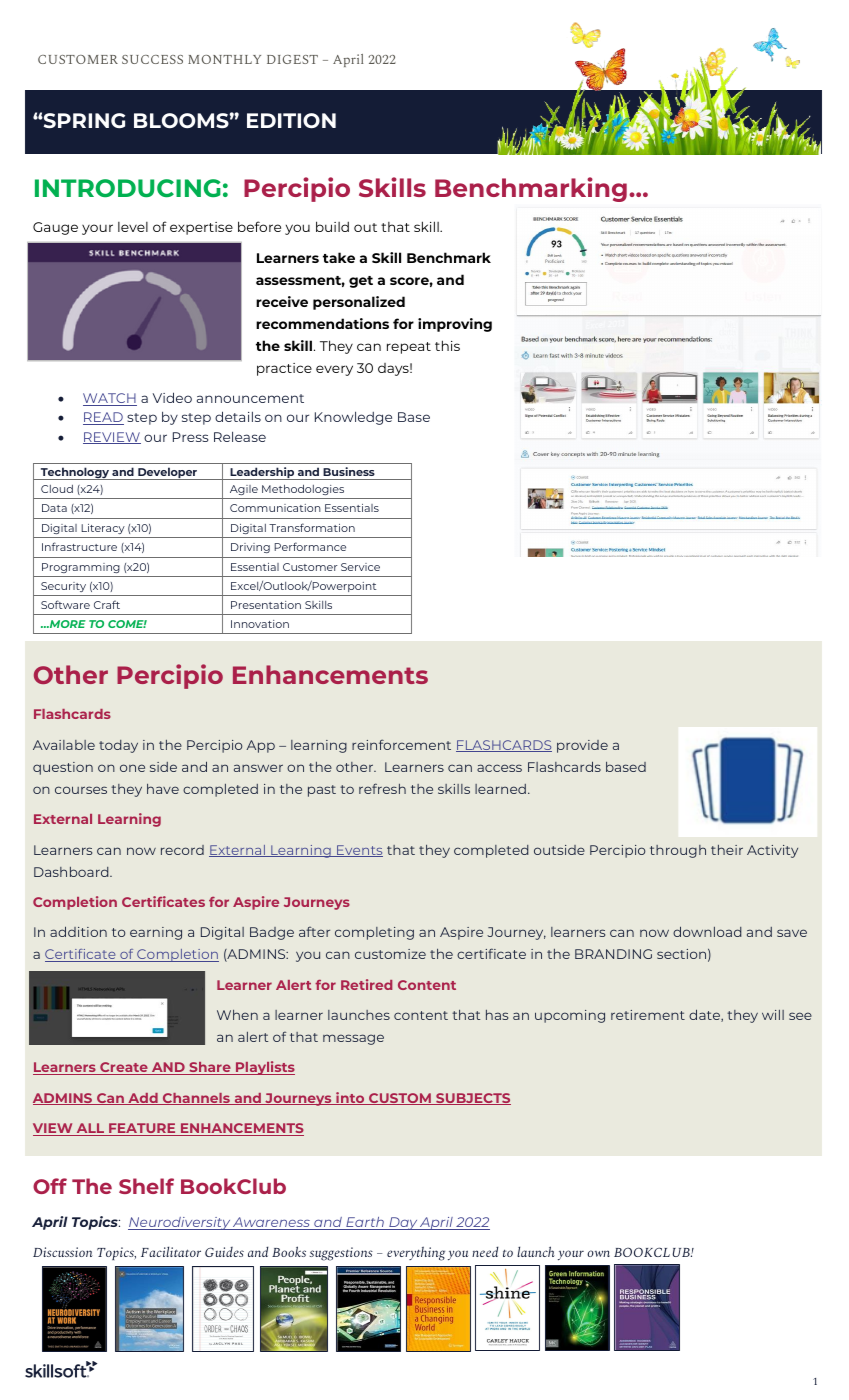 Image resolution: width=849 pixels, height=1400 pixels. Describe the element at coordinates (152, 59) in the image. I see `SUCCESS` at that location.
